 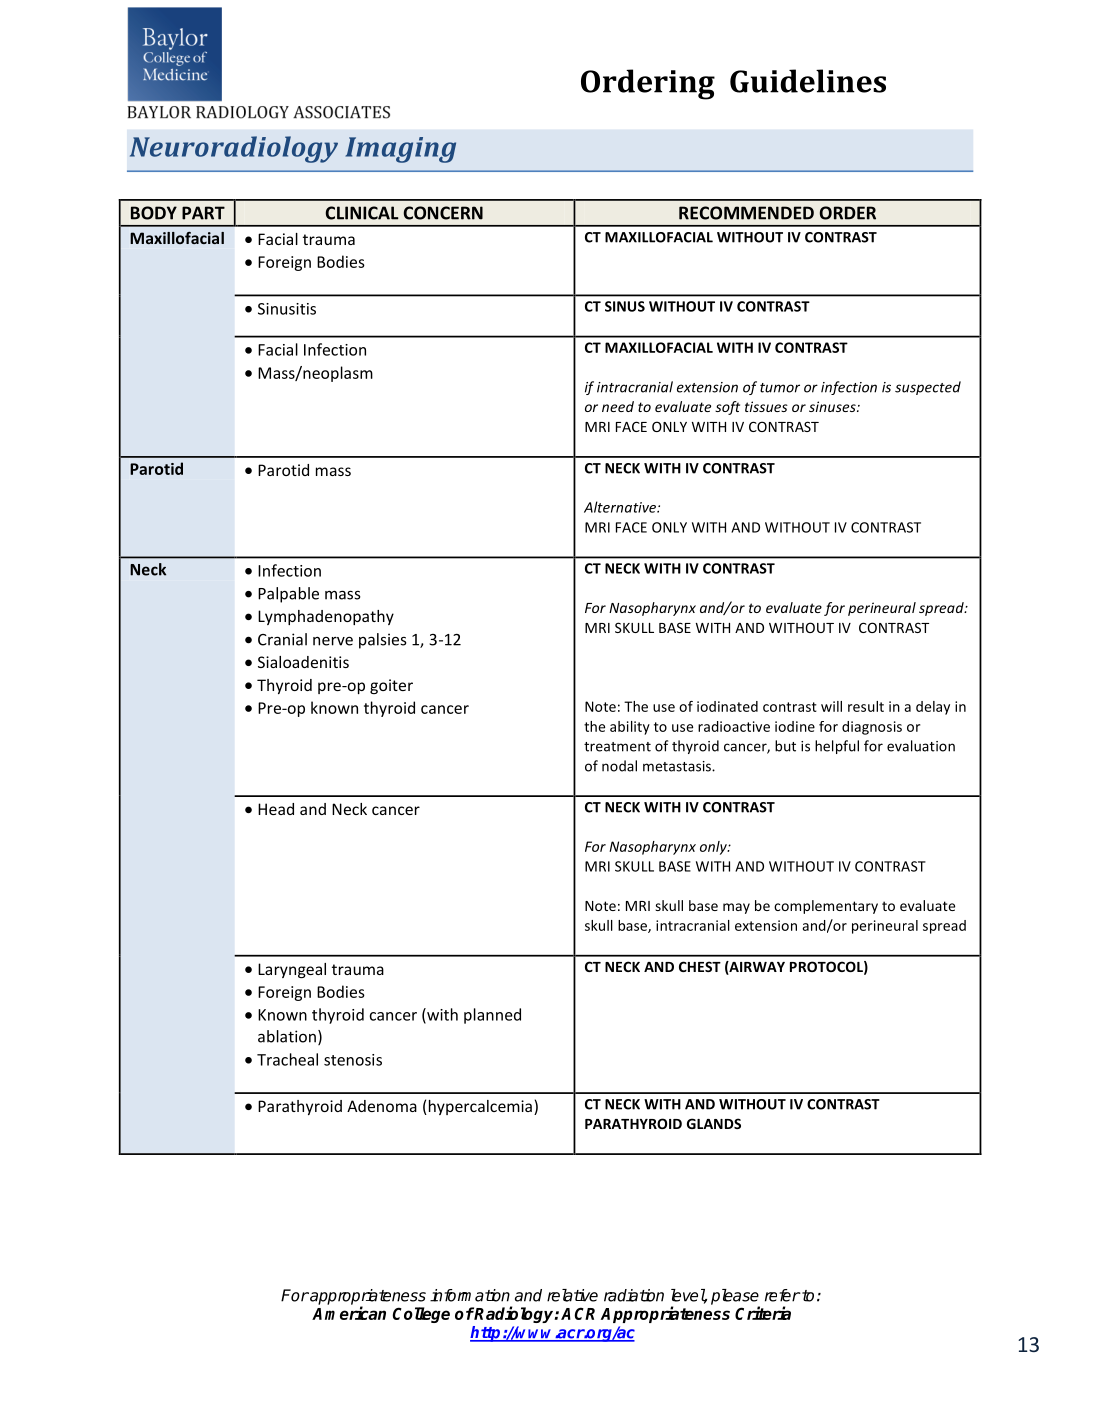 I want to click on ability, so click(x=630, y=728).
